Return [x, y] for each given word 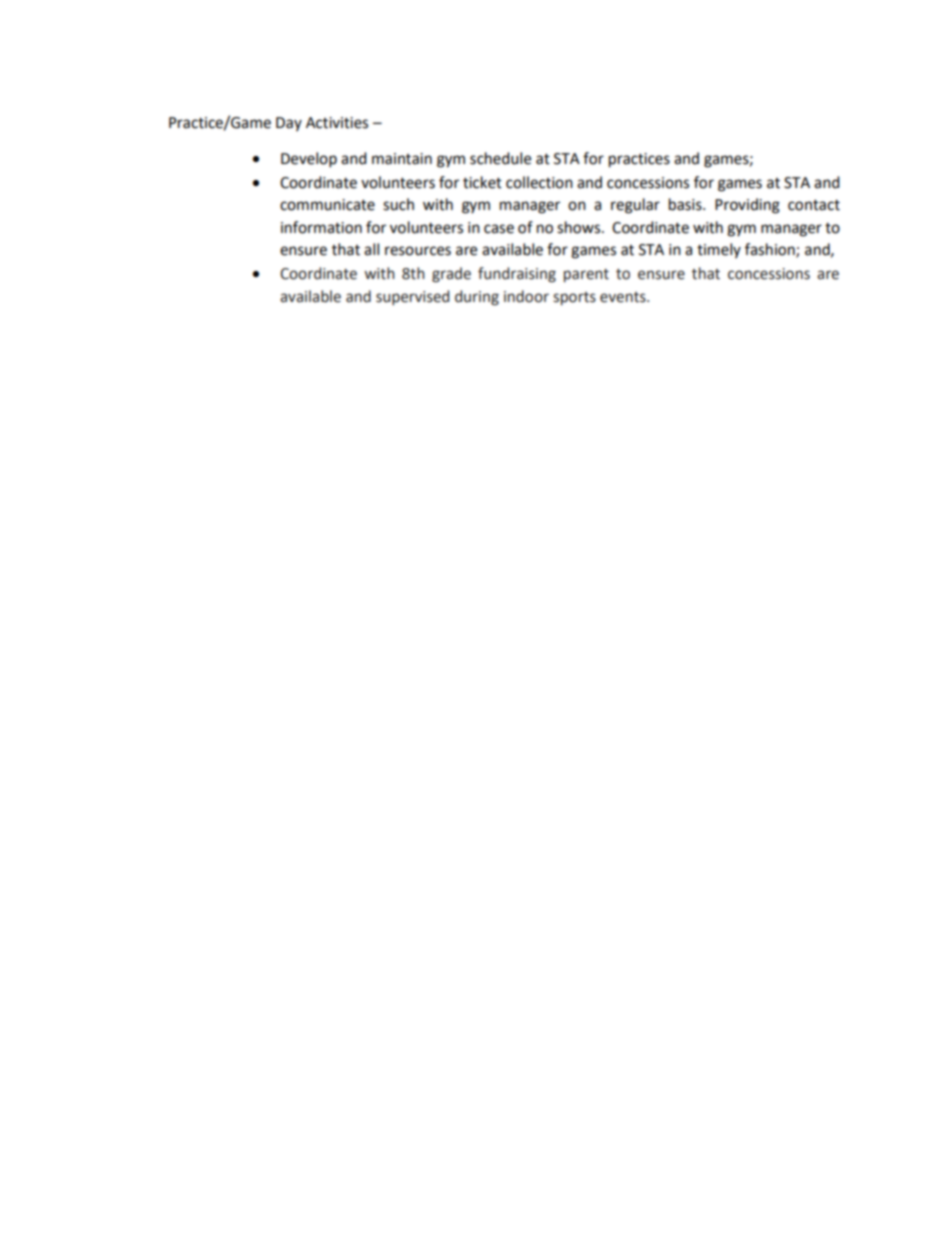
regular [635, 206]
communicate [327, 205]
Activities [337, 123]
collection [539, 182]
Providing [747, 206]
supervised [412, 297]
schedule [500, 158]
